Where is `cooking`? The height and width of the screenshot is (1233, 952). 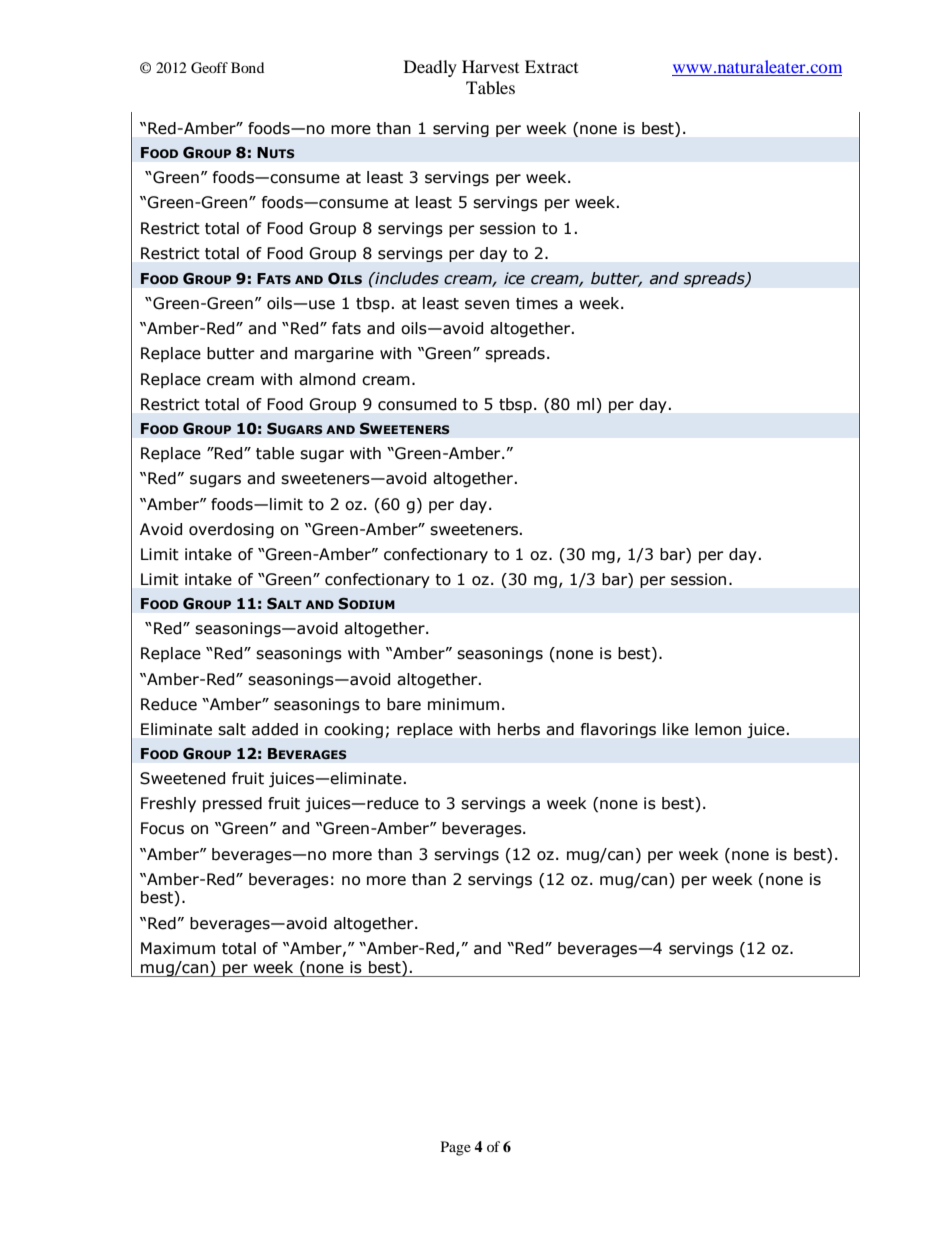 cooking is located at coordinates (353, 730).
